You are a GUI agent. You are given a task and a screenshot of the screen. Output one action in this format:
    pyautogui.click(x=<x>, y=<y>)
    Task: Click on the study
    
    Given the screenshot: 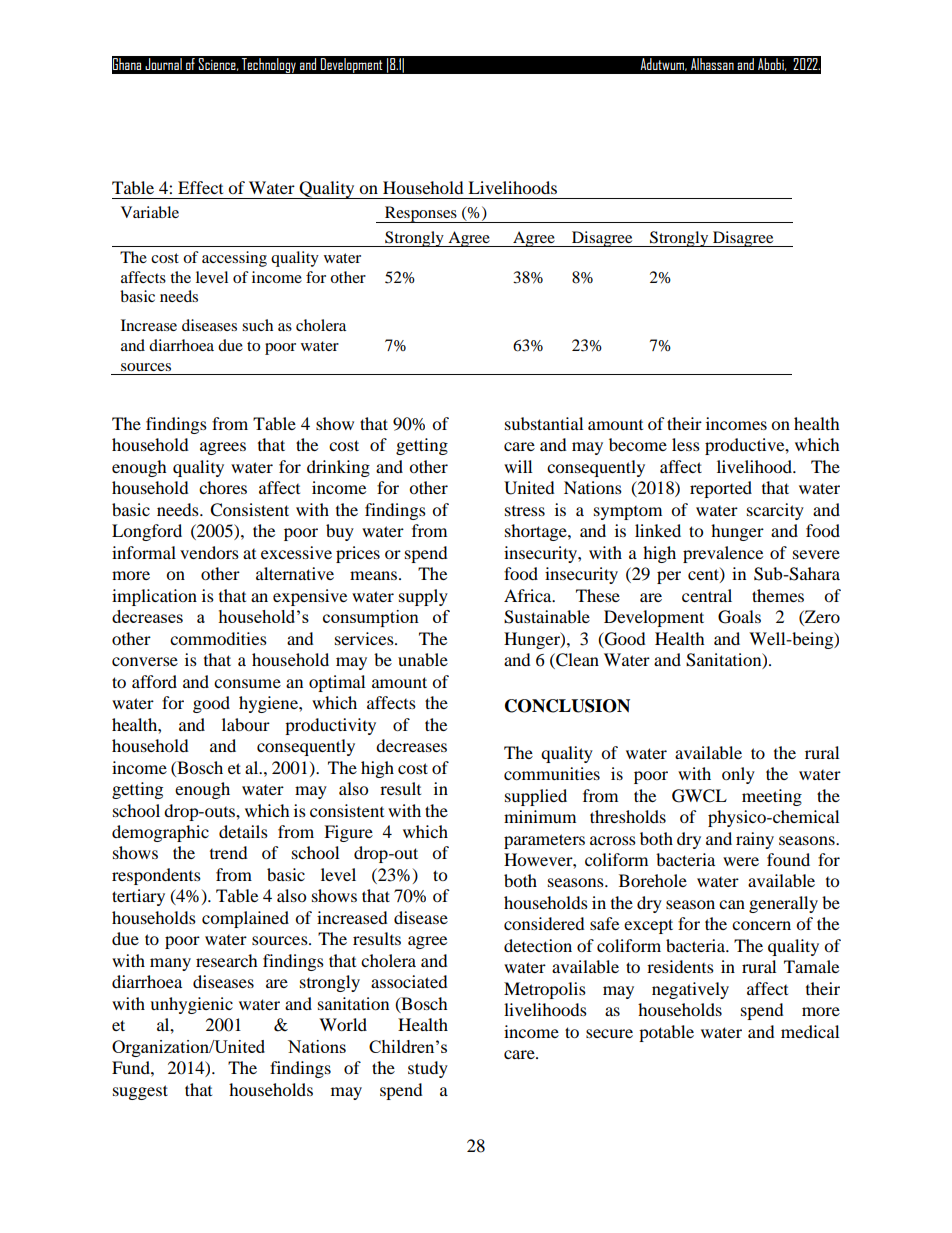 What is the action you would take?
    pyautogui.click(x=428, y=1069)
